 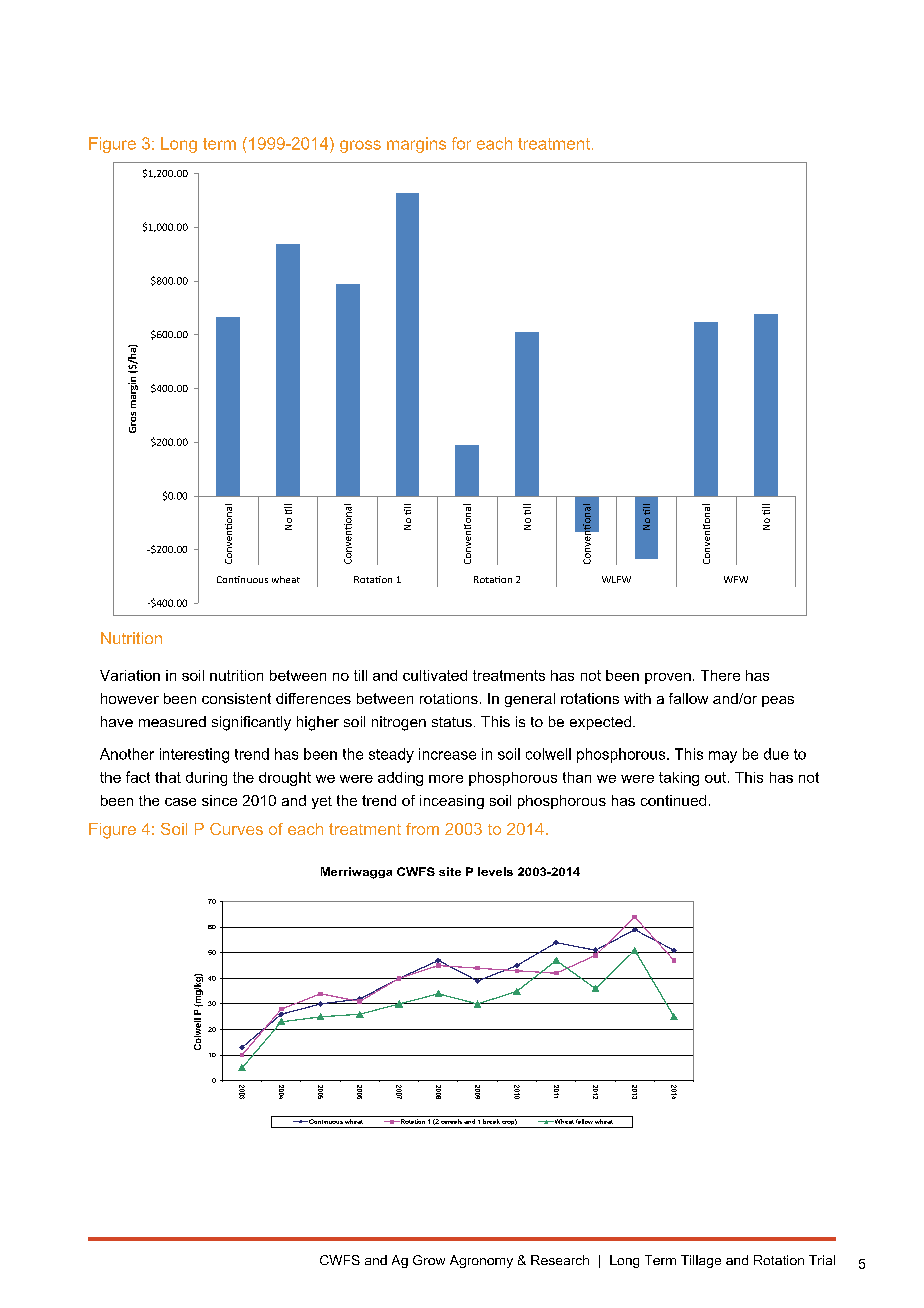 What do you see at coordinates (668, 678) in the screenshot?
I see `proven` at bounding box center [668, 678].
